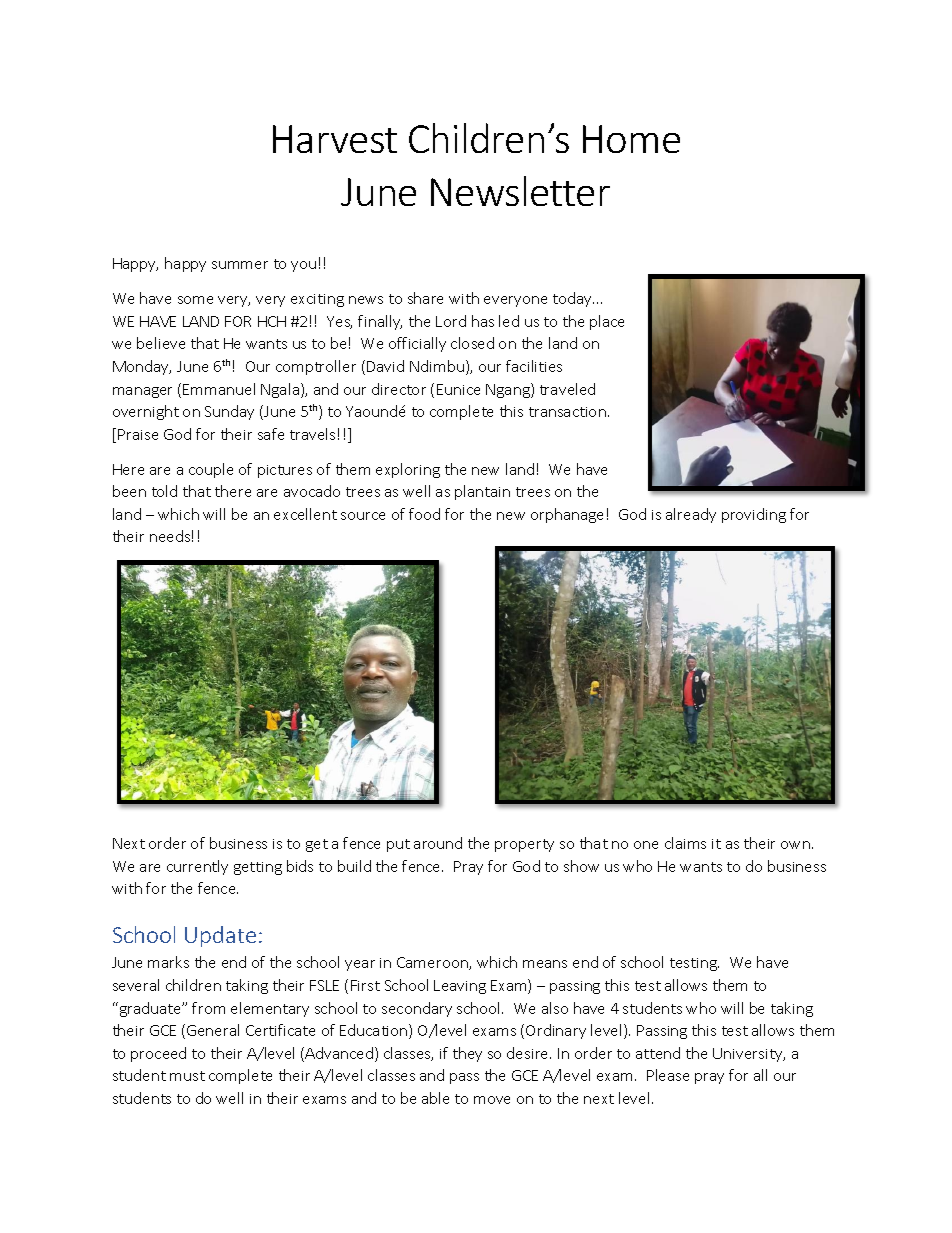  Describe the element at coordinates (240, 265) in the image. I see `summer` at that location.
